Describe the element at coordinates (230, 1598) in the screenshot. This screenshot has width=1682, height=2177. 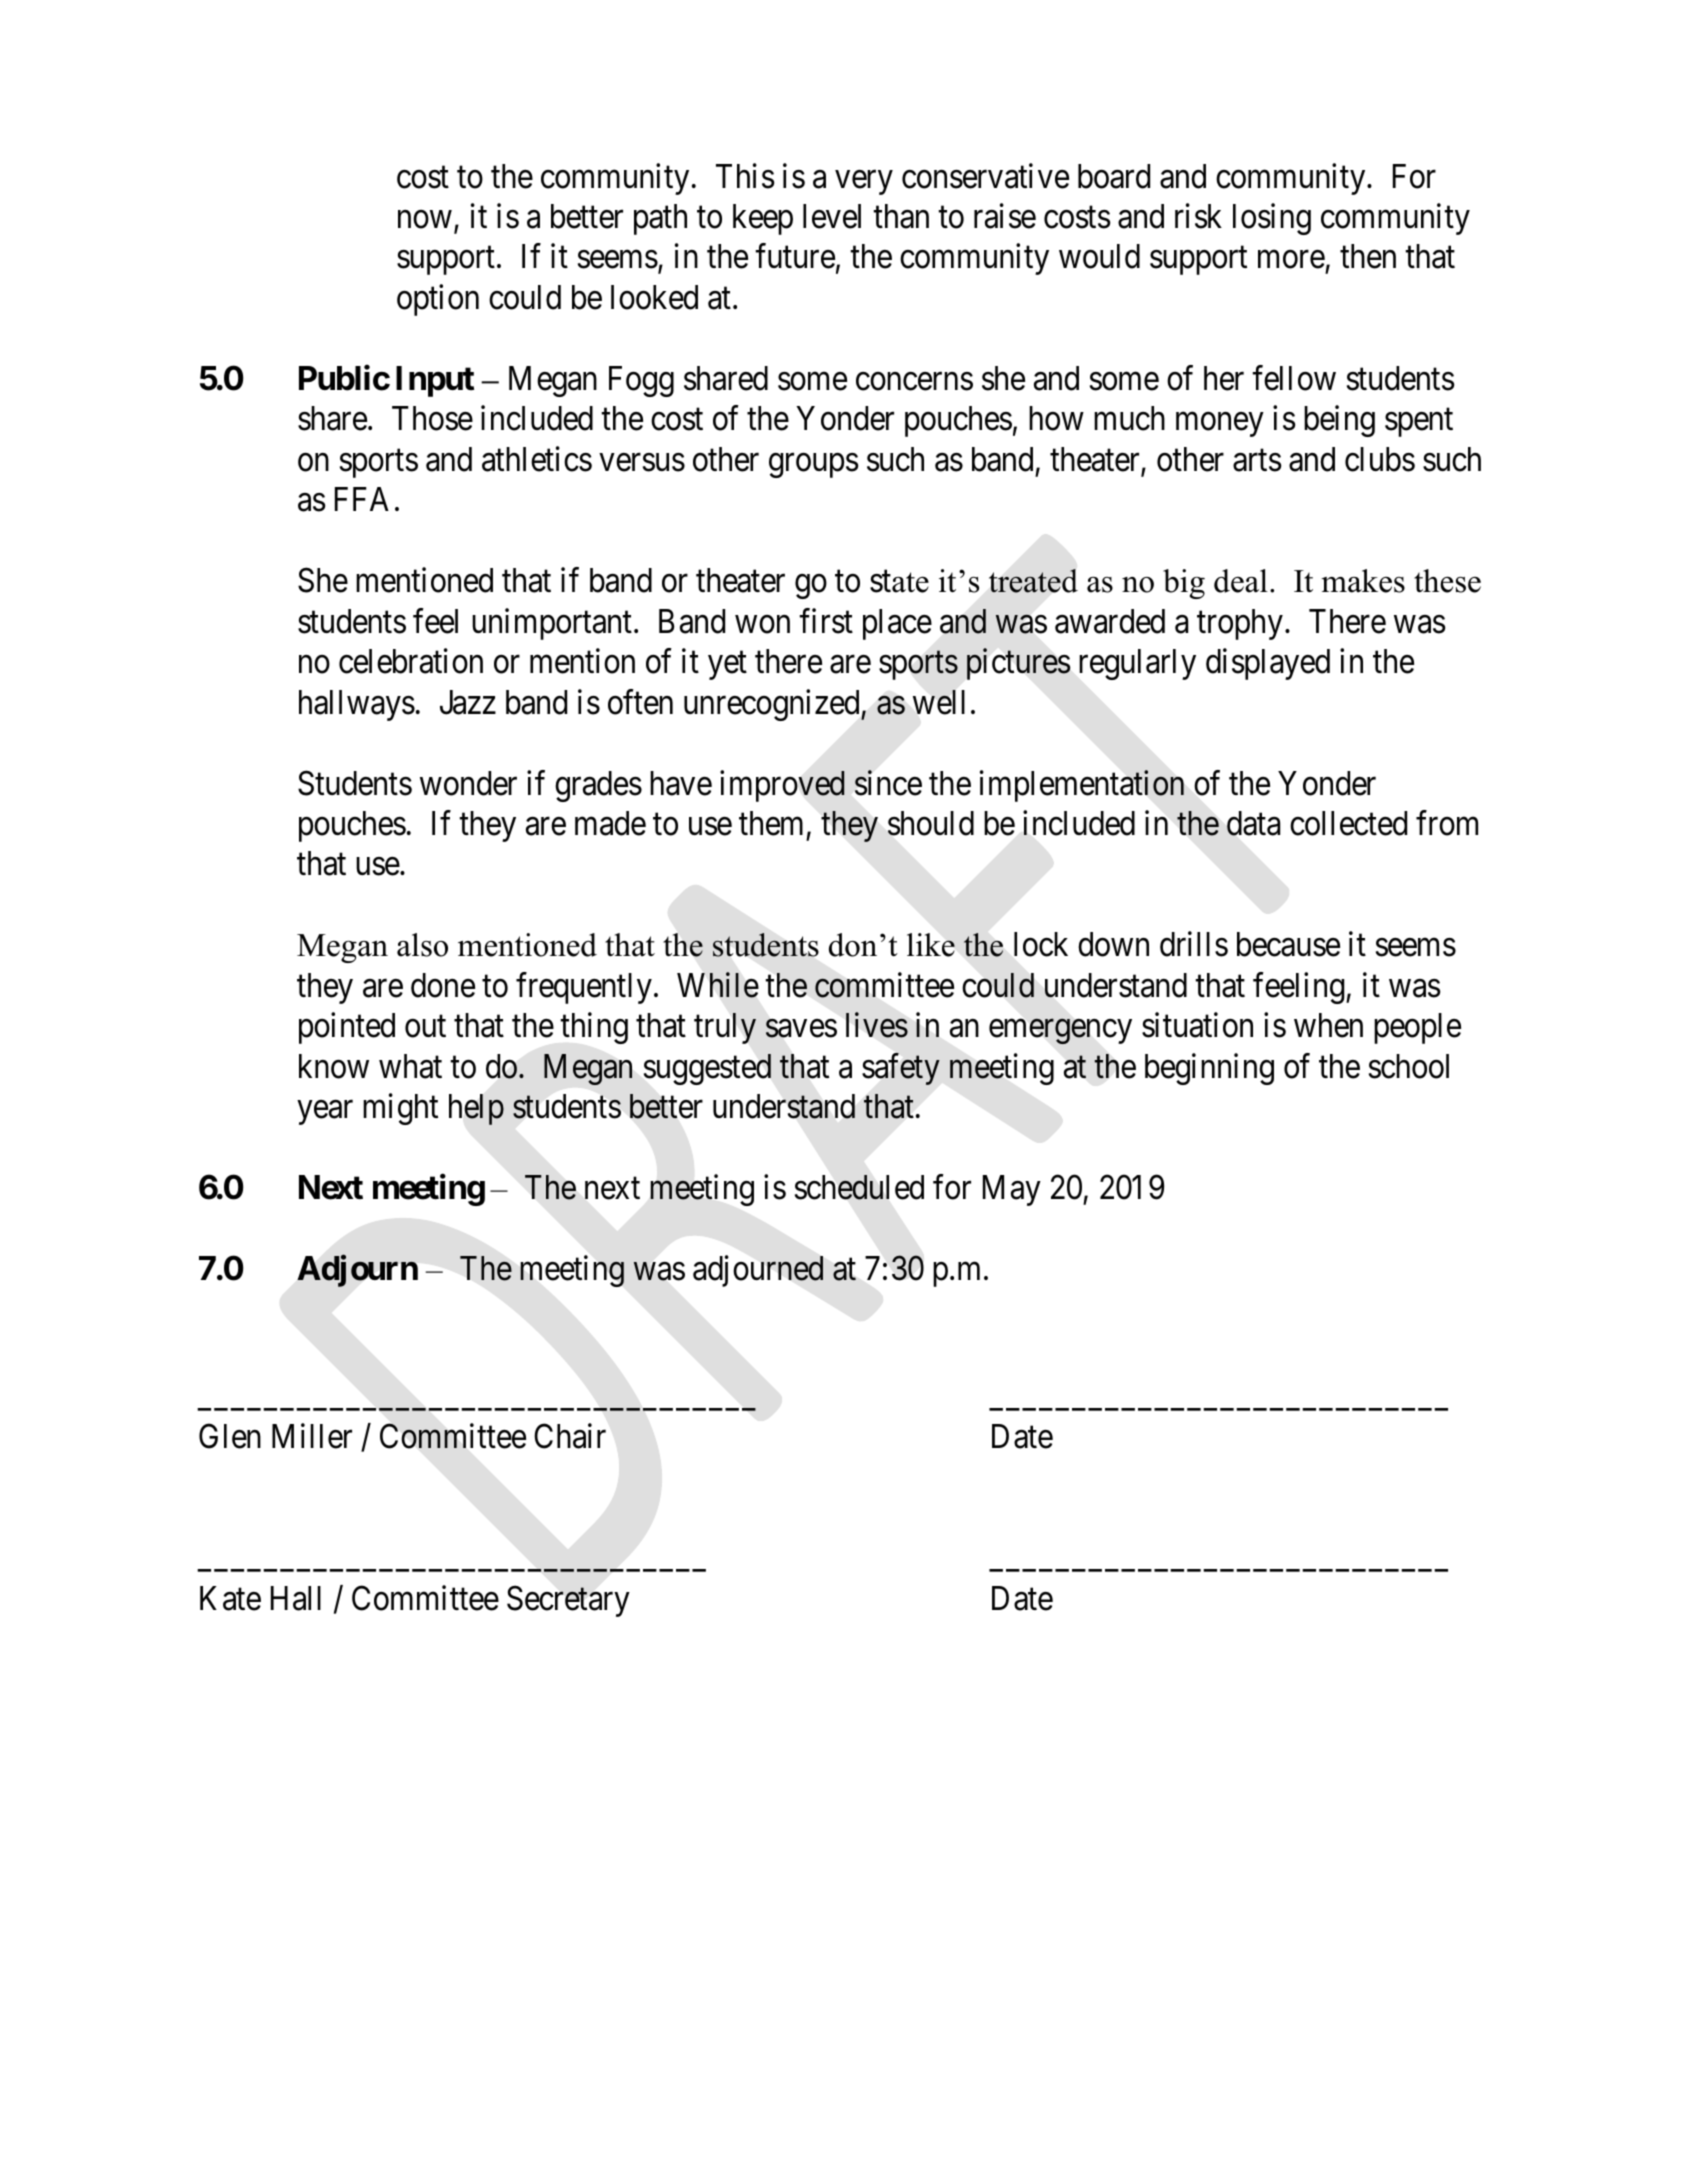
I see `Kate` at that location.
